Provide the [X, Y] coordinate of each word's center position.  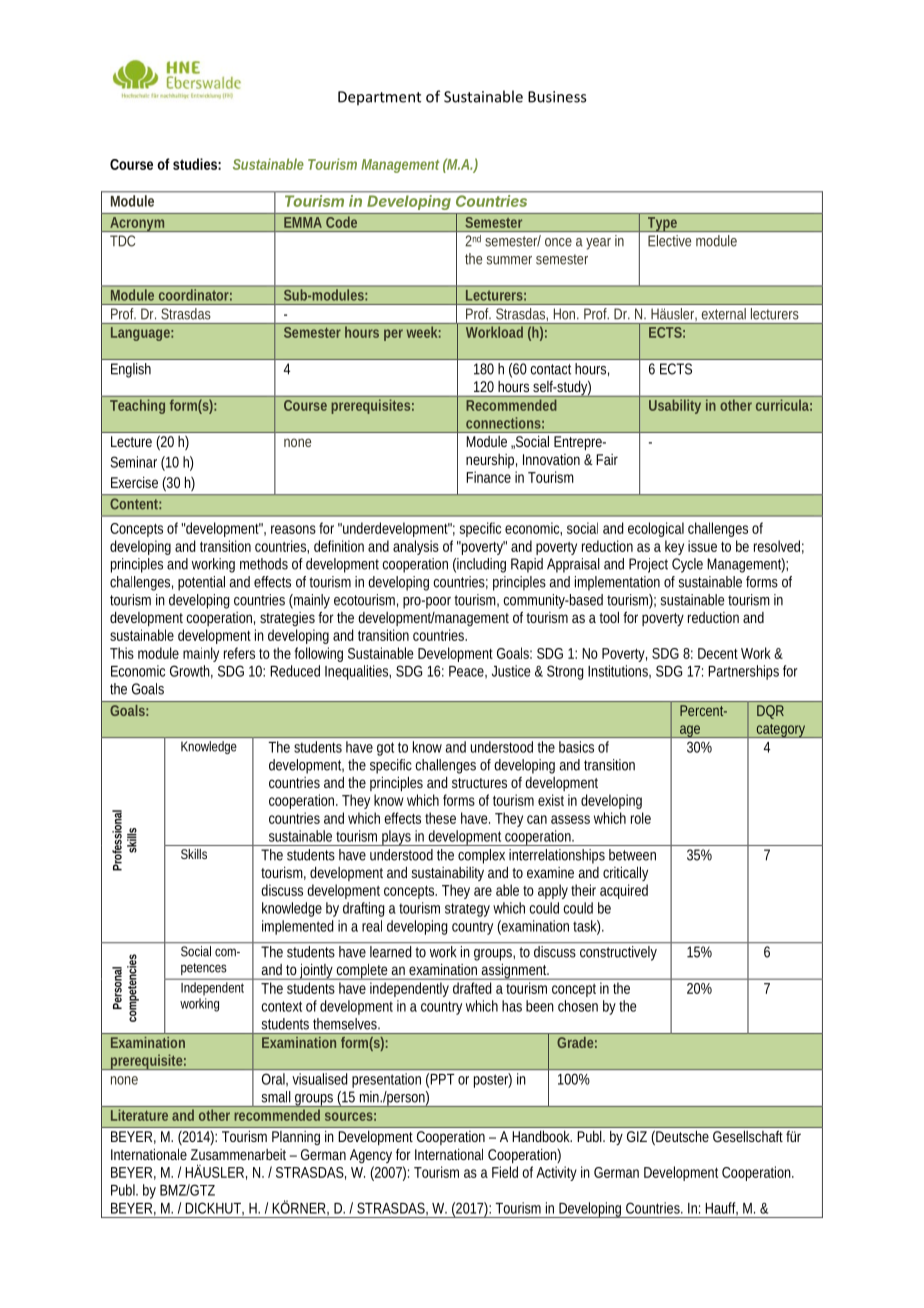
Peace [468, 672]
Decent [718, 653]
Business [557, 97]
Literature [139, 1115]
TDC [122, 241]
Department [379, 98]
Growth [191, 672]
